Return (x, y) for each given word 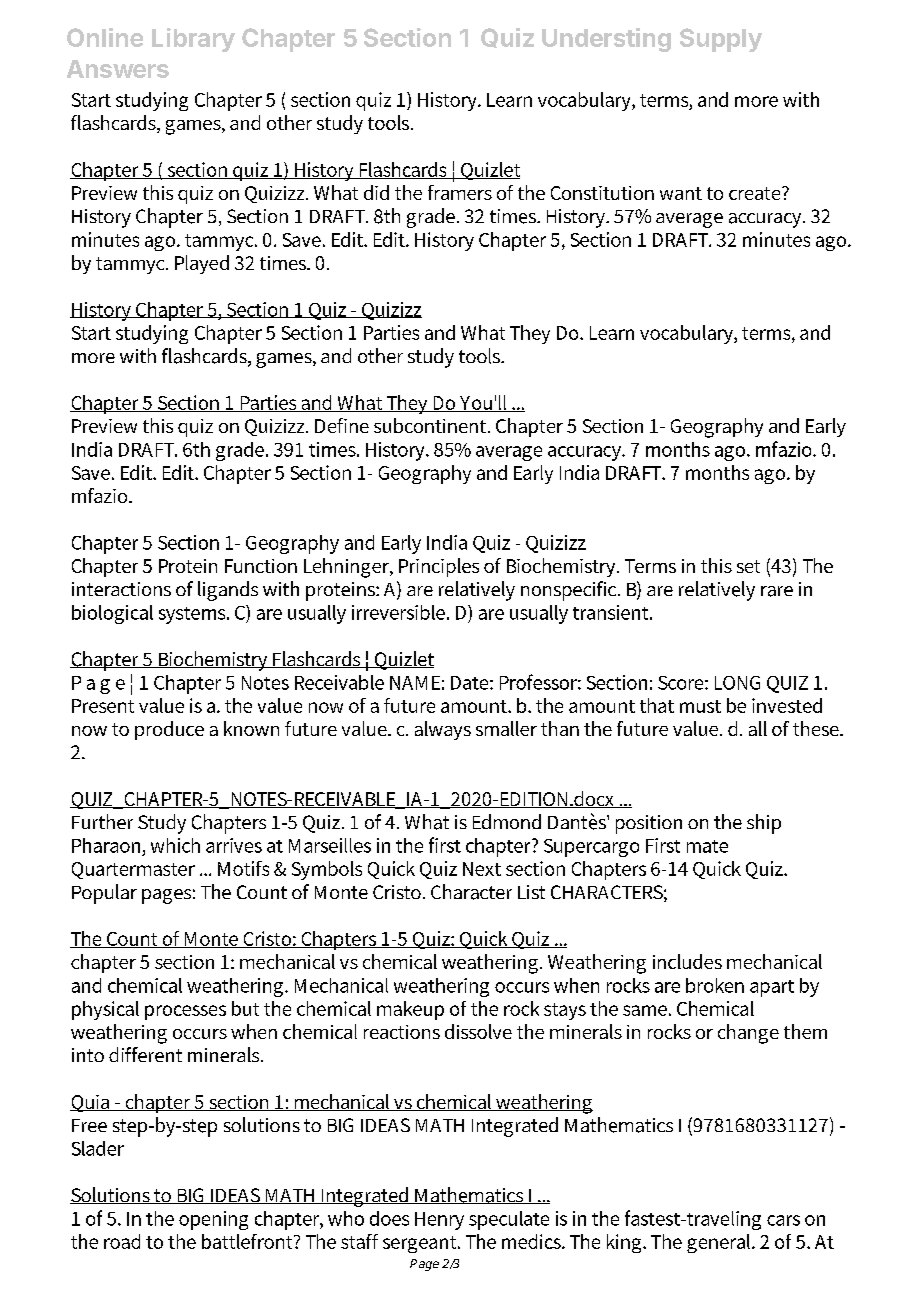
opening (213, 1220)
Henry (439, 1221)
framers (460, 192)
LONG (737, 683)
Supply (721, 40)
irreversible (400, 612)
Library (193, 40)
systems (193, 615)
